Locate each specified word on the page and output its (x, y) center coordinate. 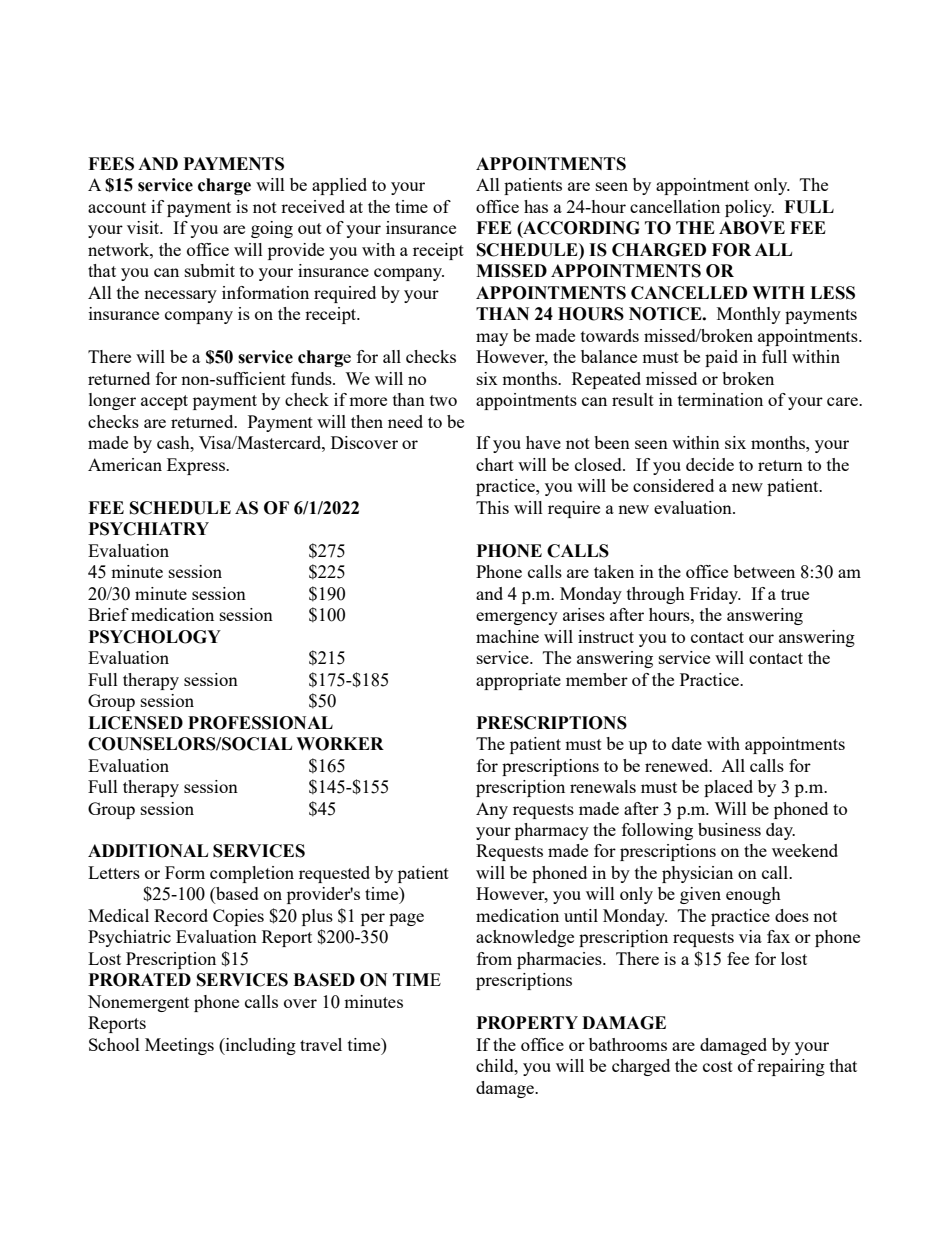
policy (749, 208)
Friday (715, 595)
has (536, 206)
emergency (517, 618)
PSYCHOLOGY (155, 637)
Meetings (179, 1046)
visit (144, 227)
